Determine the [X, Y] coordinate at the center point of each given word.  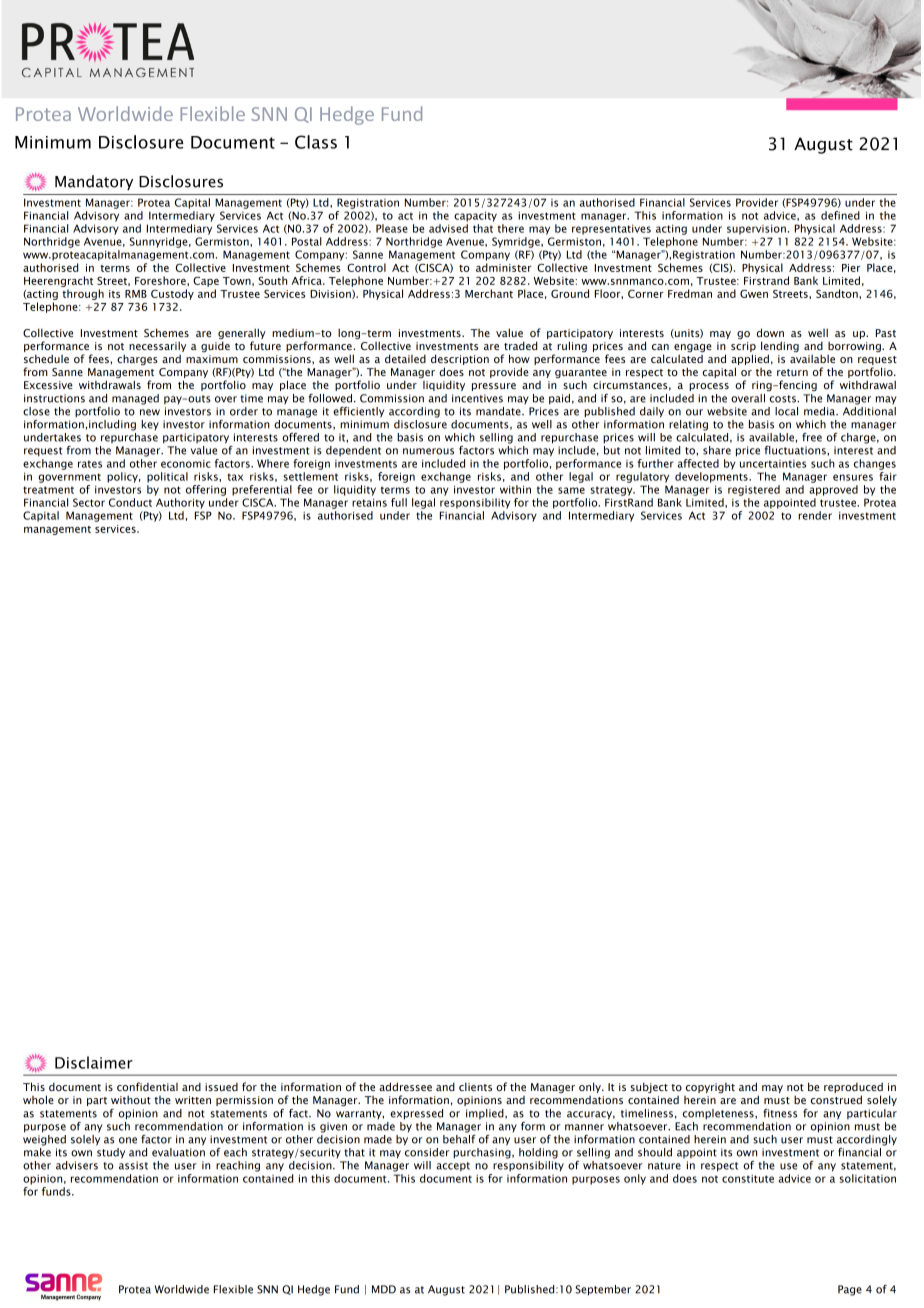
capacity [475, 216]
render [815, 515]
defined [840, 215]
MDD [384, 1289]
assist [133, 1165]
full [399, 502]
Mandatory [94, 182]
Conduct [130, 502]
